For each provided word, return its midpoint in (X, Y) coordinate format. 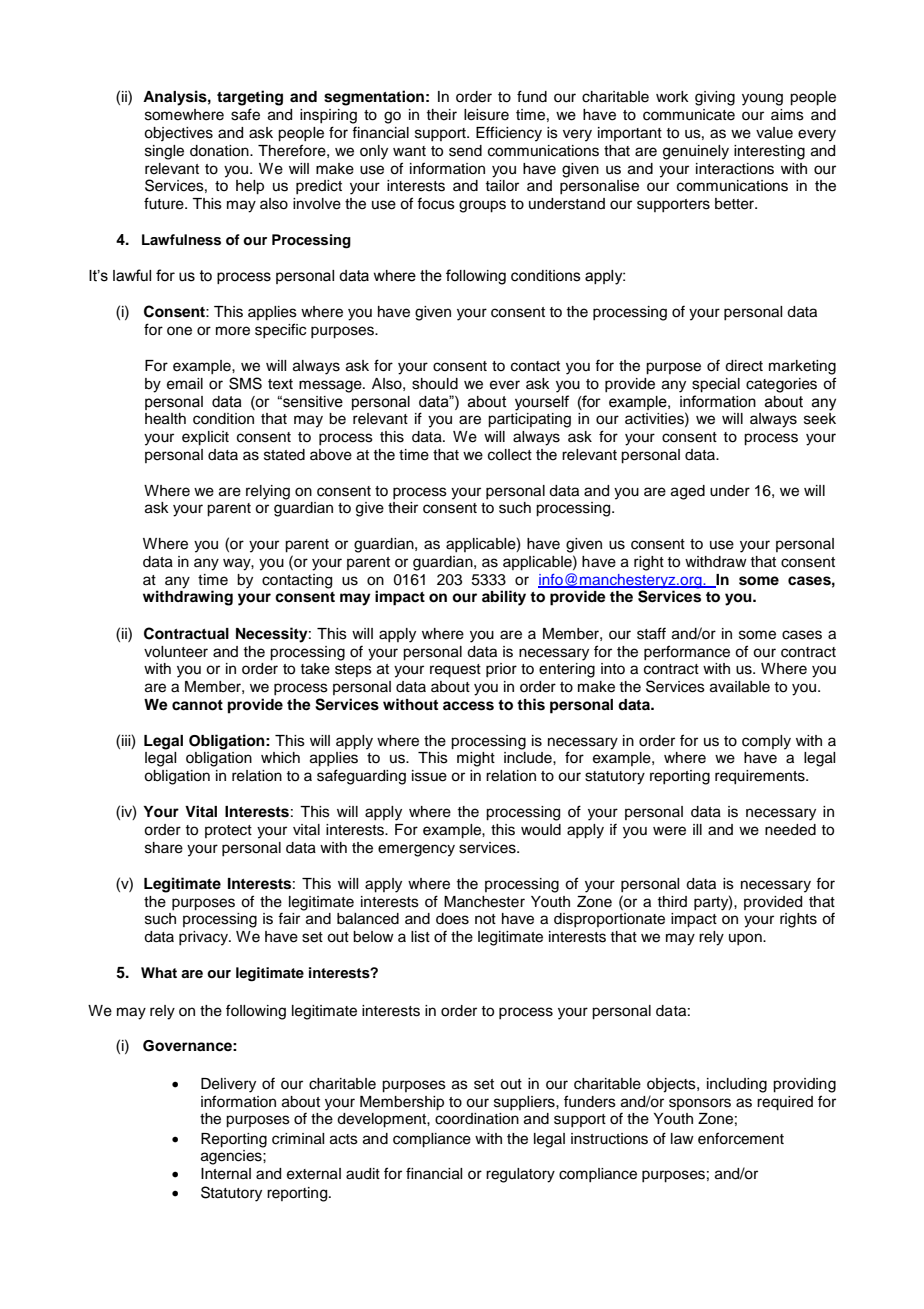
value (774, 133)
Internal (226, 1174)
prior (501, 670)
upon (746, 939)
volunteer (176, 652)
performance (687, 652)
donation (220, 151)
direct (744, 366)
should (435, 384)
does (452, 919)
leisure (486, 115)
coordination (477, 1117)
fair (289, 918)
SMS (245, 383)
